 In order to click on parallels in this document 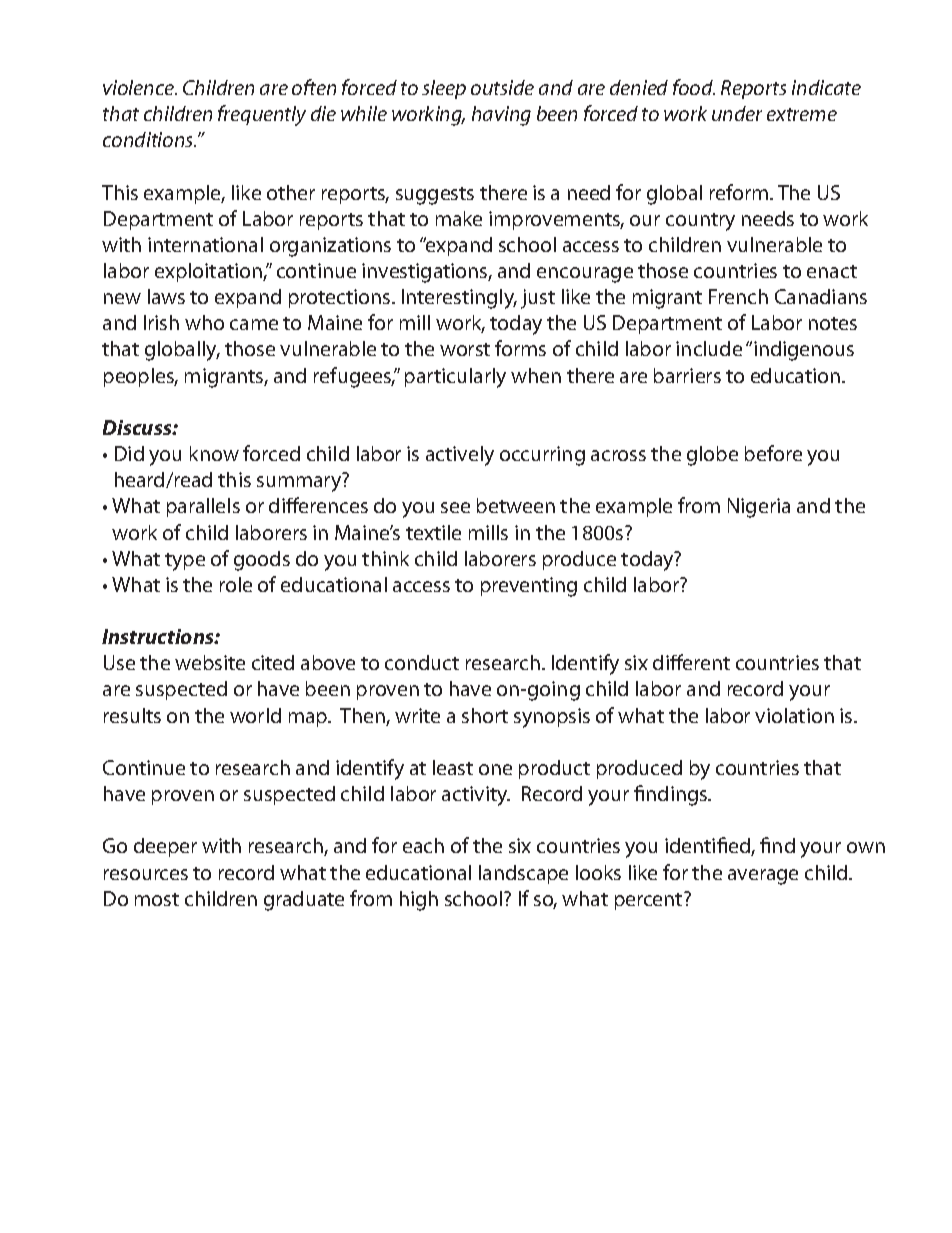, I will do `click(203, 507)`.
